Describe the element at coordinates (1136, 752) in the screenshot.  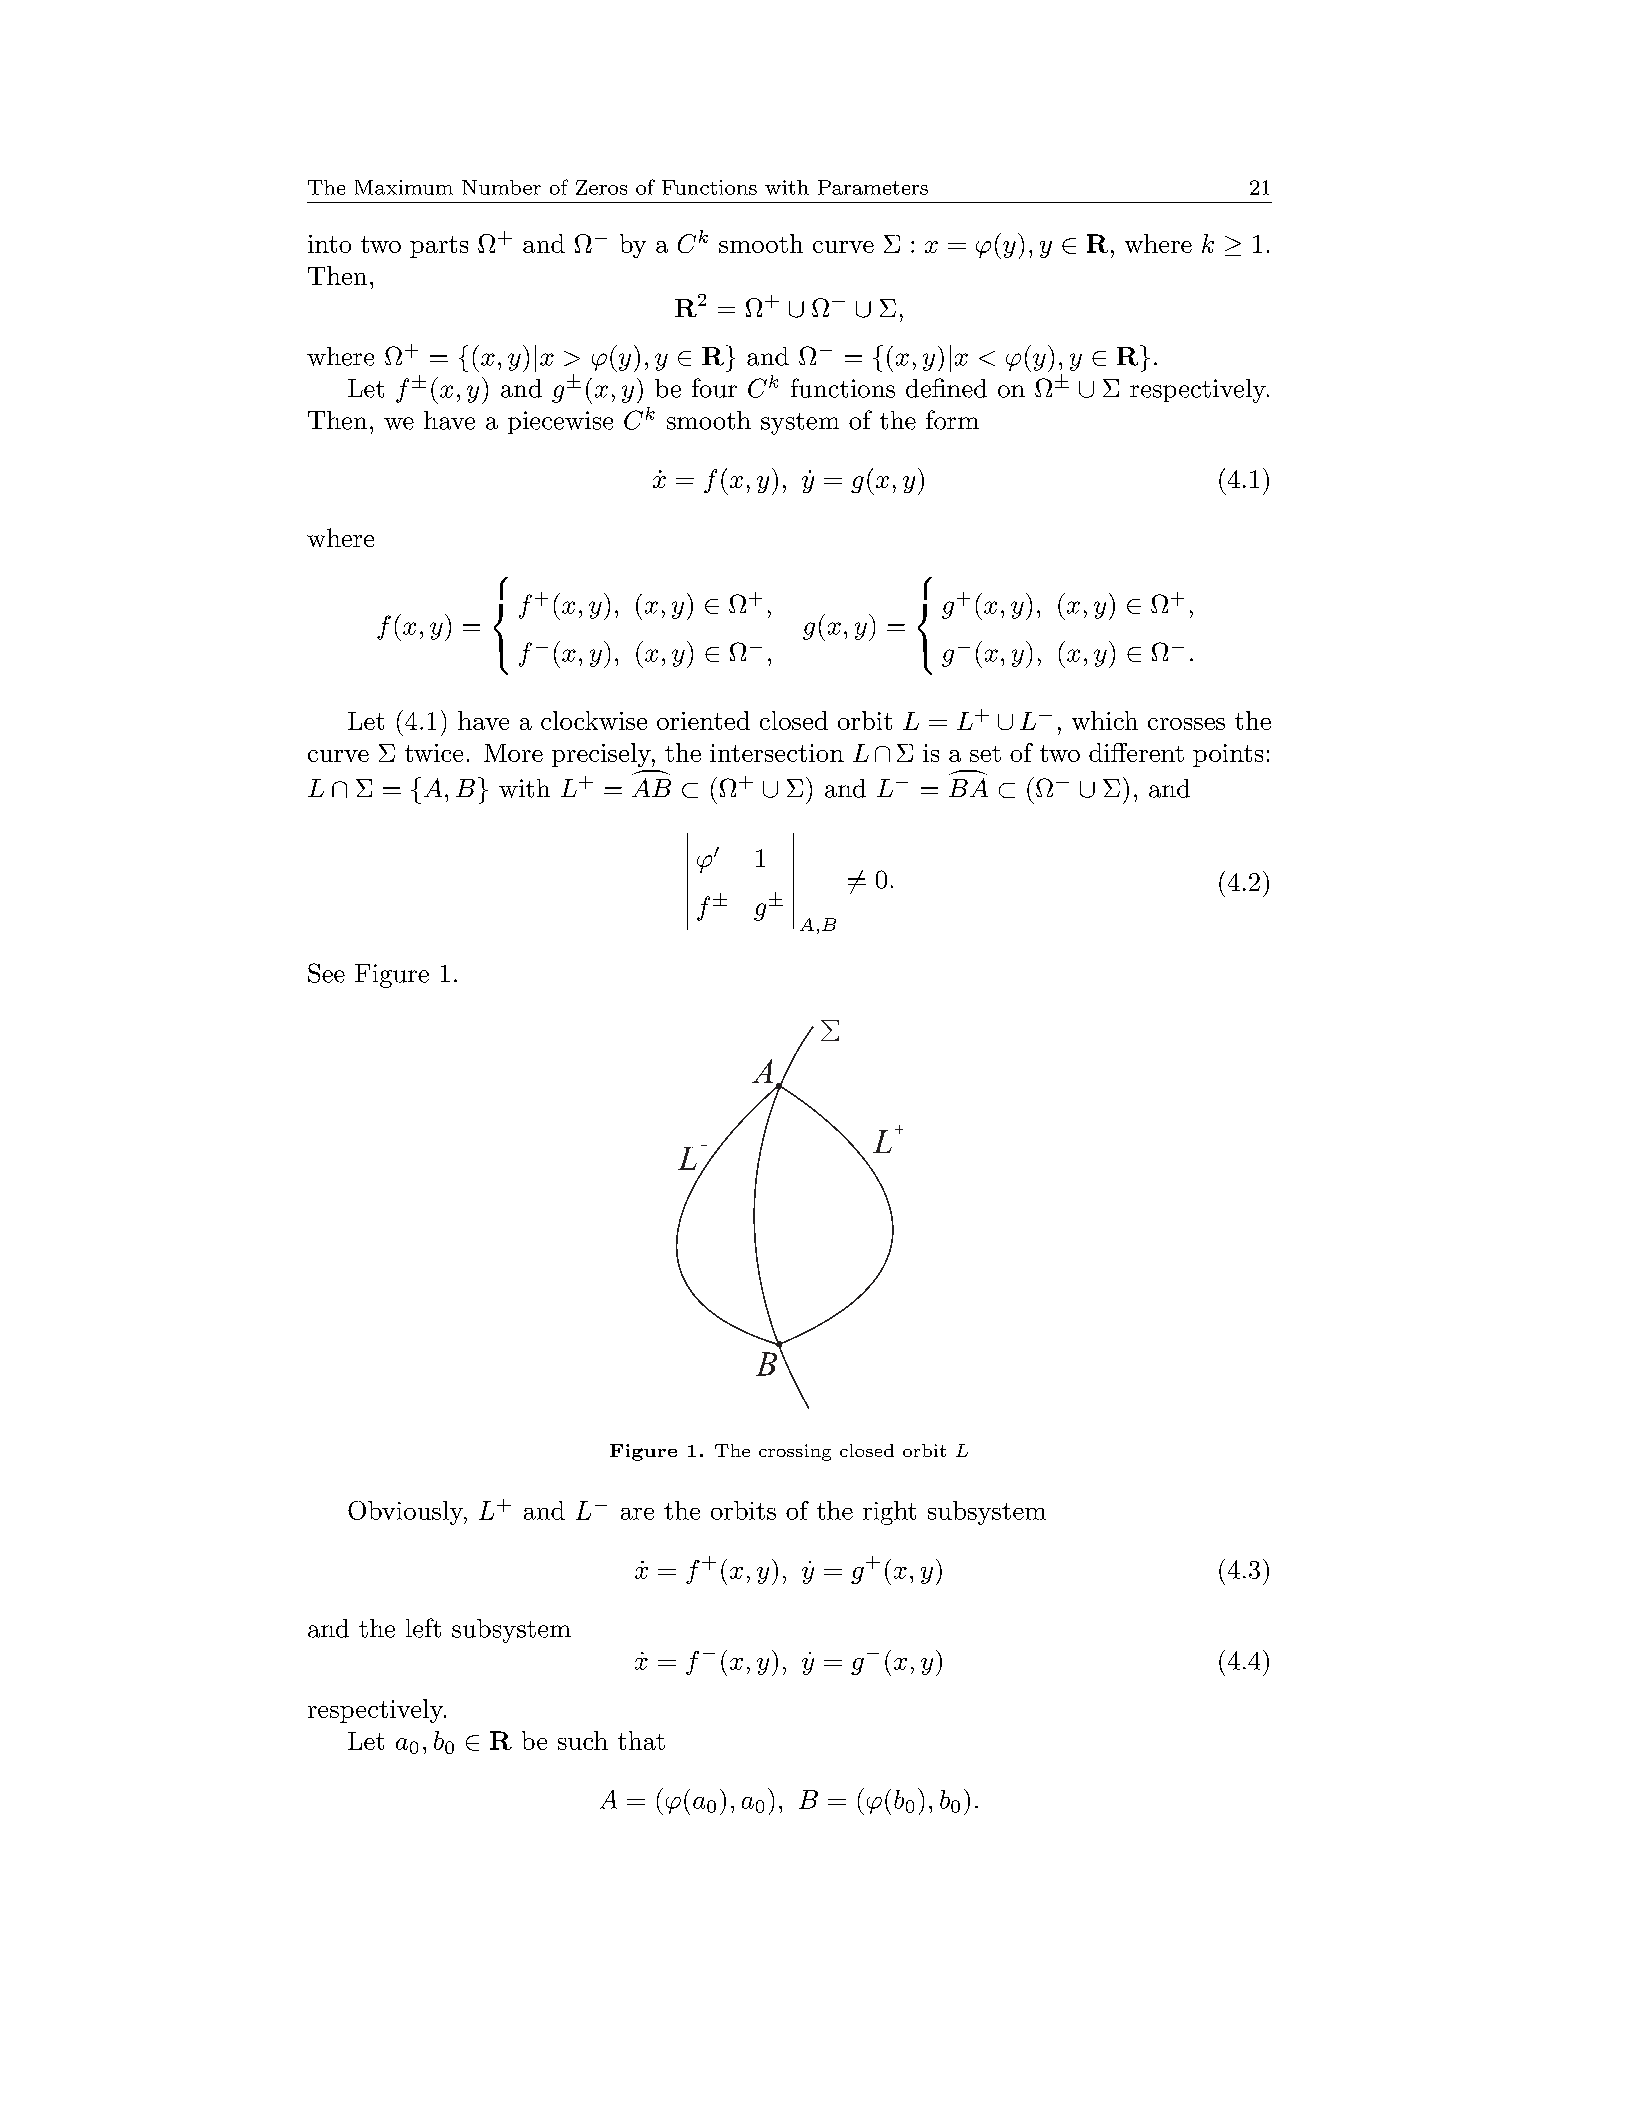
I see `different` at that location.
